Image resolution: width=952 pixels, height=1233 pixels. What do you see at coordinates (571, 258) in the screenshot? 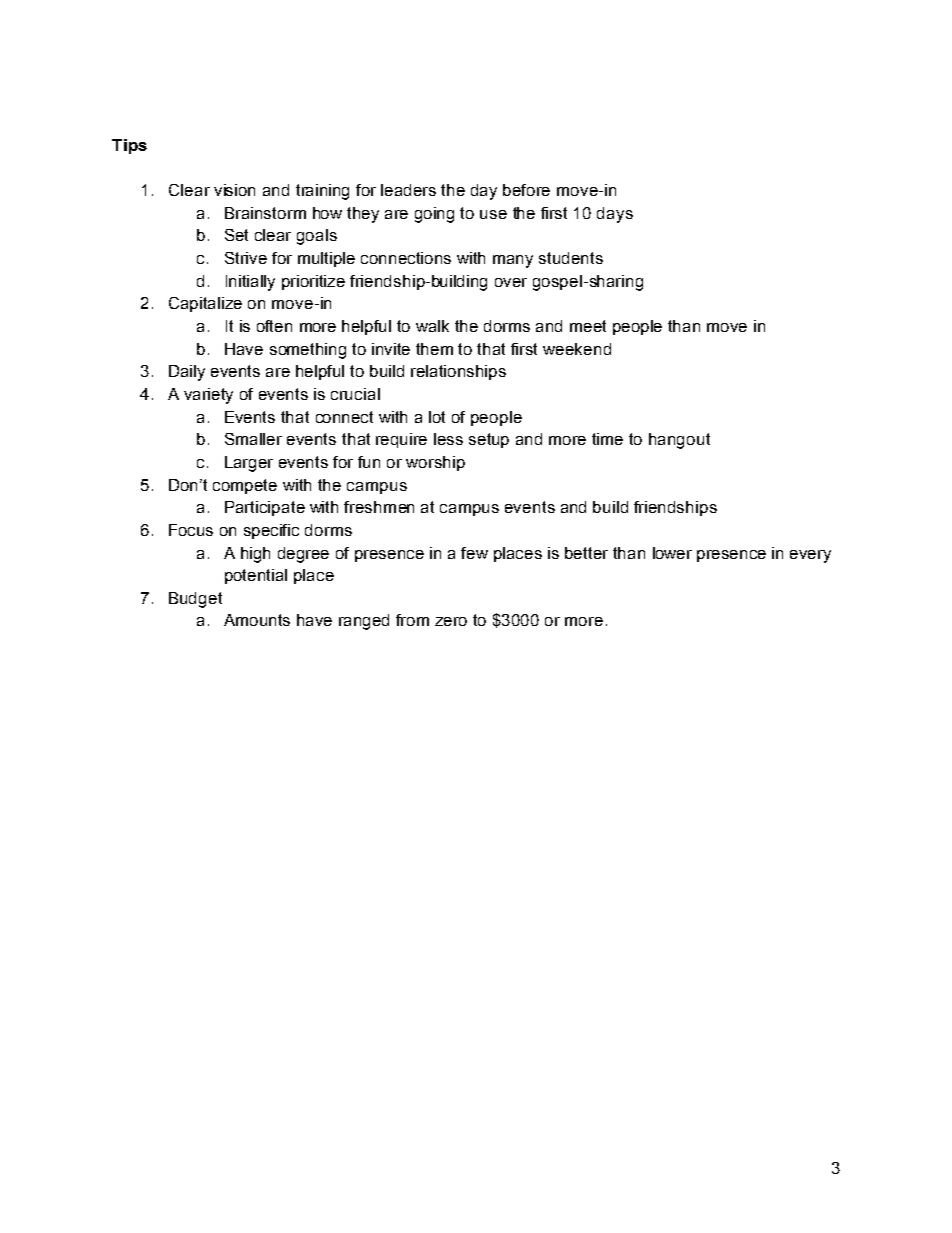
I see `students` at bounding box center [571, 258].
